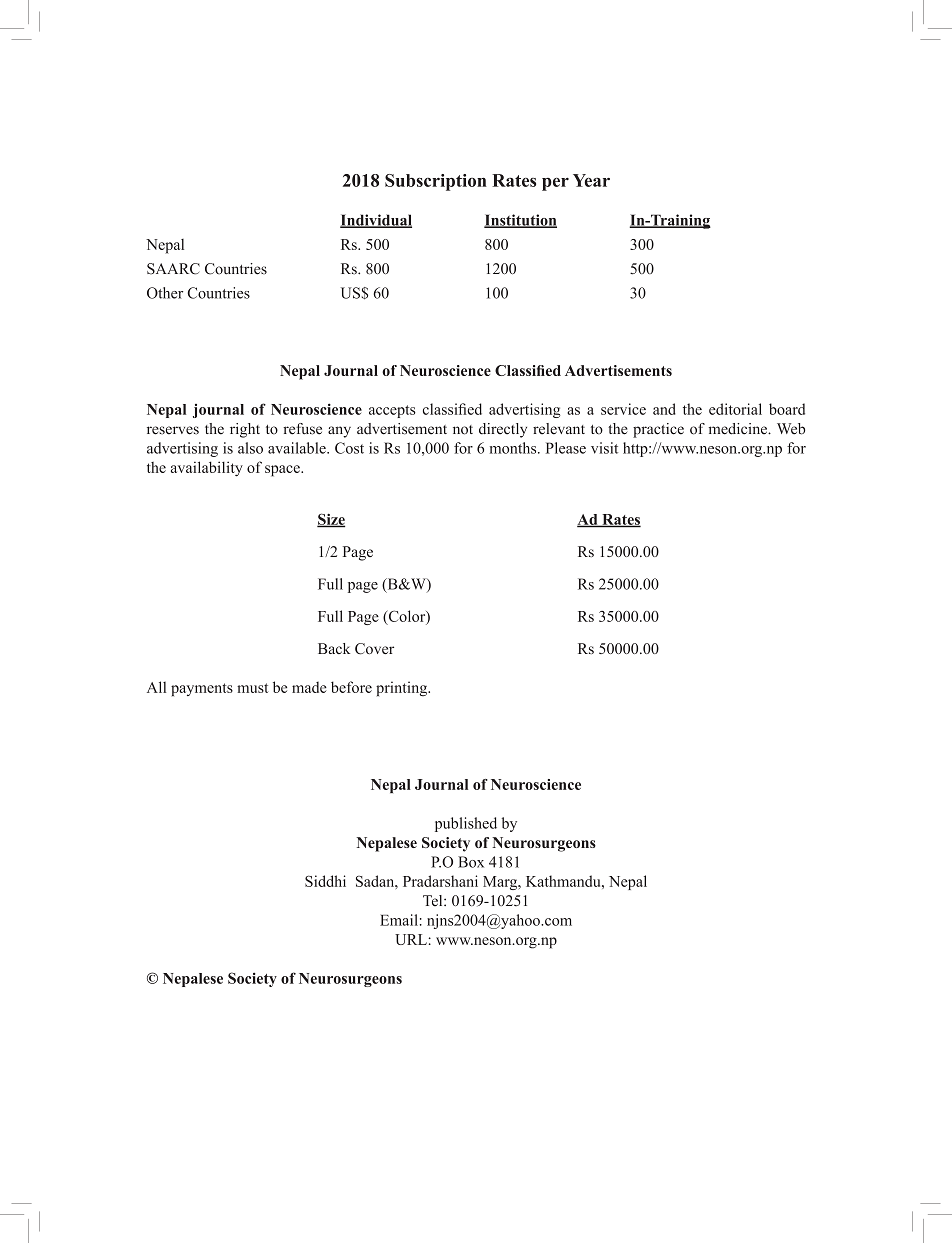  What do you see at coordinates (514, 448) in the page?
I see `months` at bounding box center [514, 448].
